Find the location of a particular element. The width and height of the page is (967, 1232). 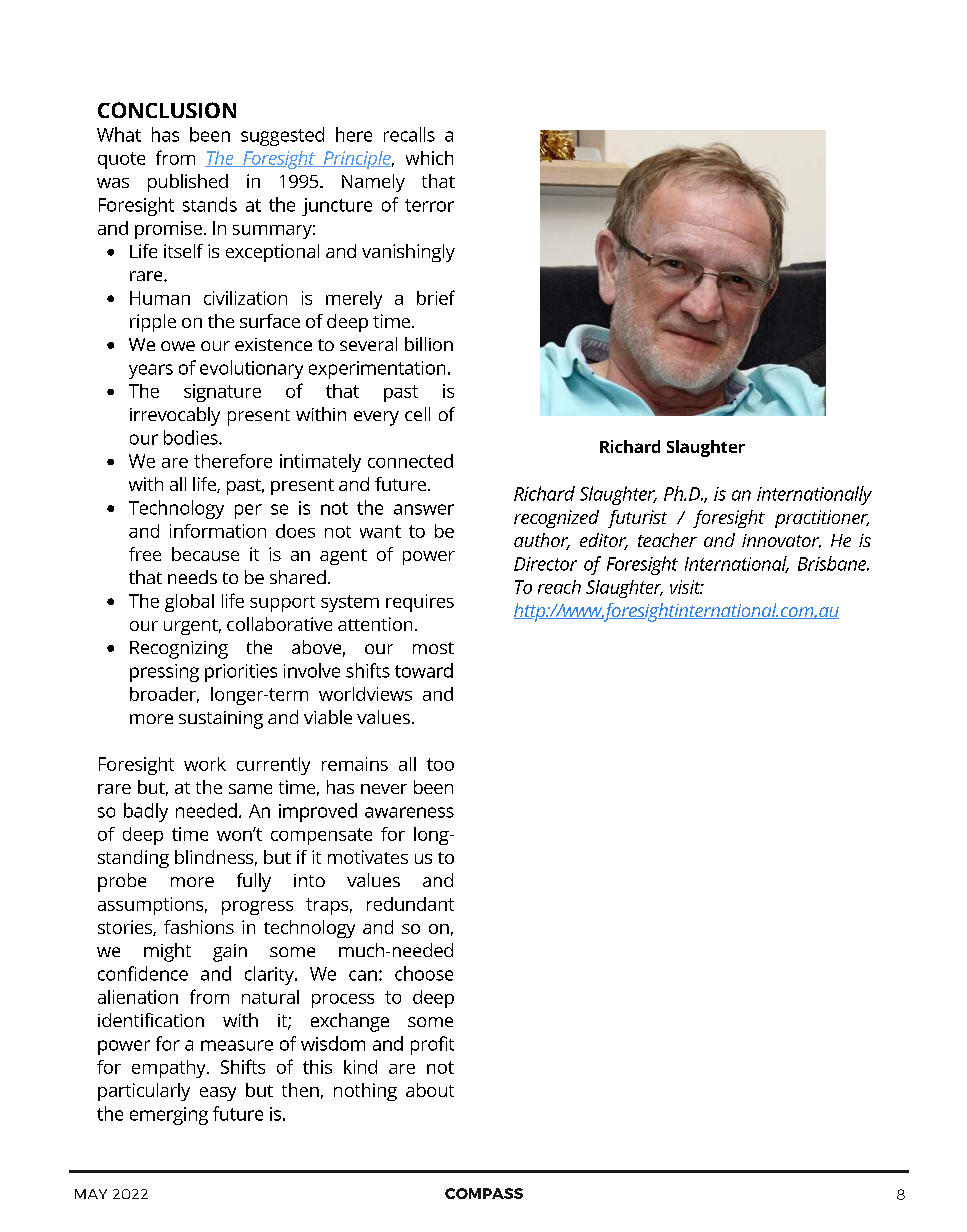

visit is located at coordinates (686, 587).
